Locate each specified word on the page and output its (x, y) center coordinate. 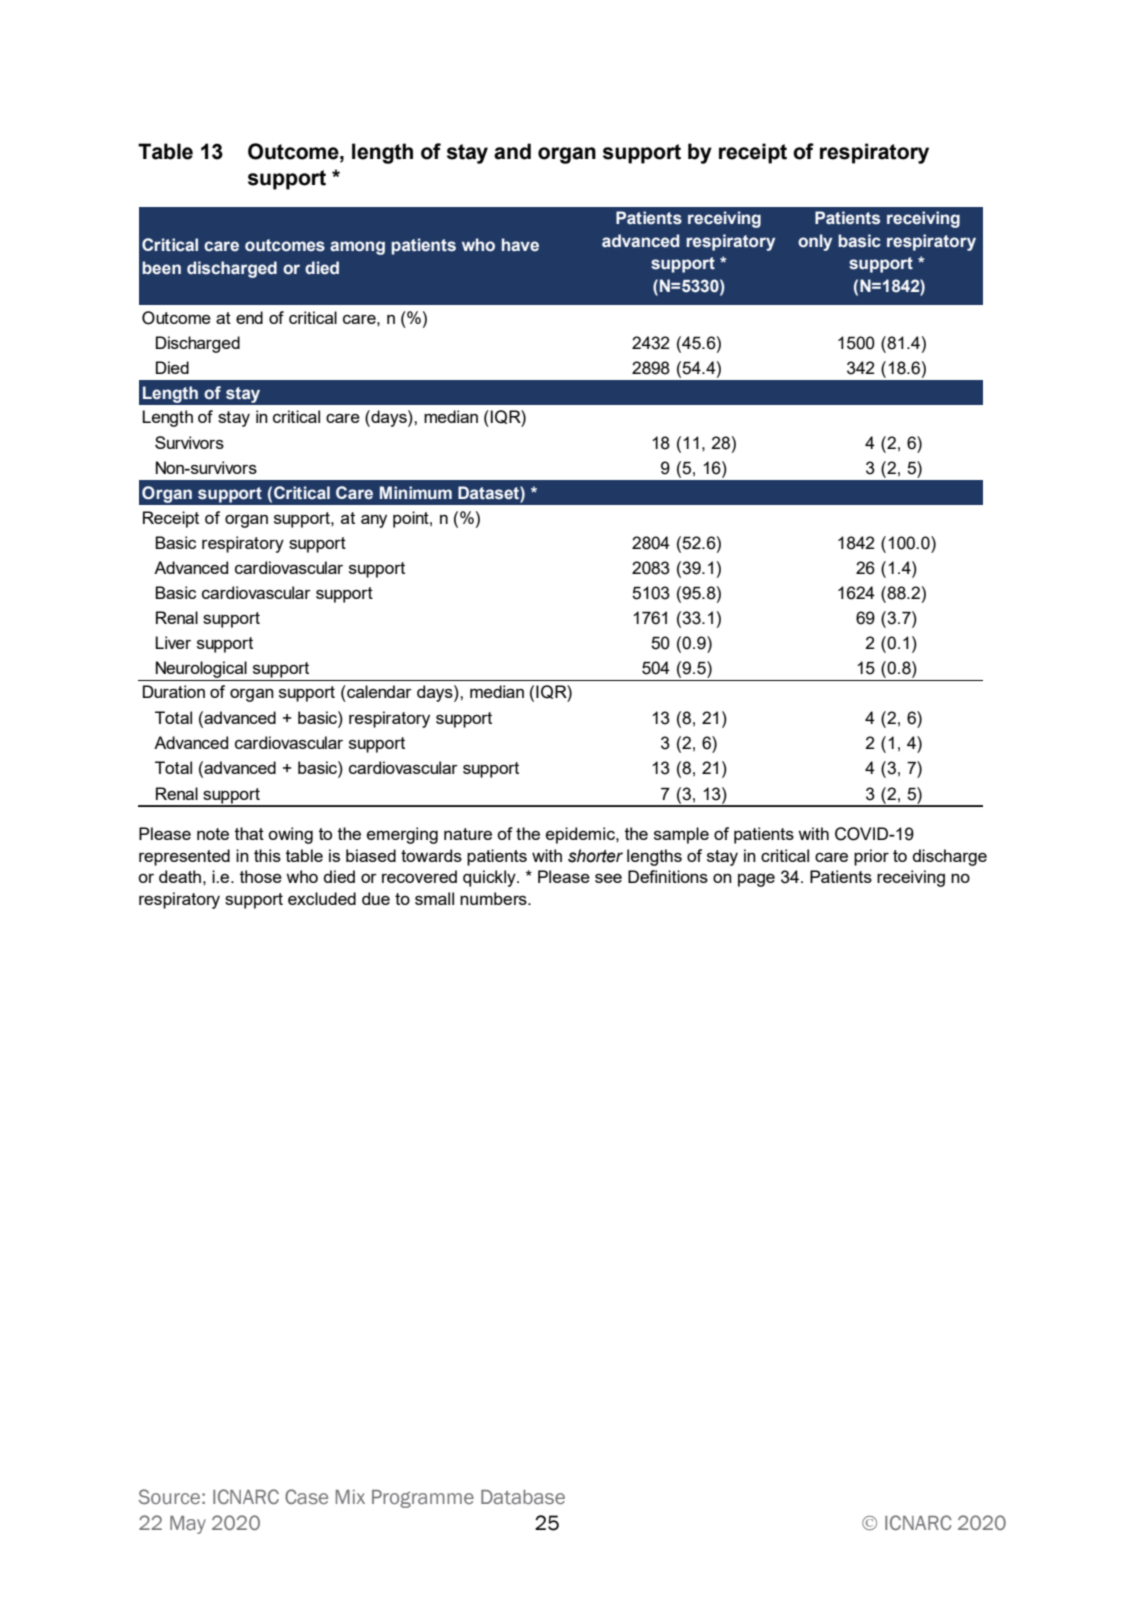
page (756, 880)
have (520, 245)
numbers (494, 898)
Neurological (201, 671)
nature (468, 834)
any (374, 521)
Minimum (416, 492)
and (512, 151)
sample (681, 835)
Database (523, 1497)
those (261, 876)
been (161, 268)
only (815, 242)
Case (306, 1496)
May (188, 1525)
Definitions (668, 876)
